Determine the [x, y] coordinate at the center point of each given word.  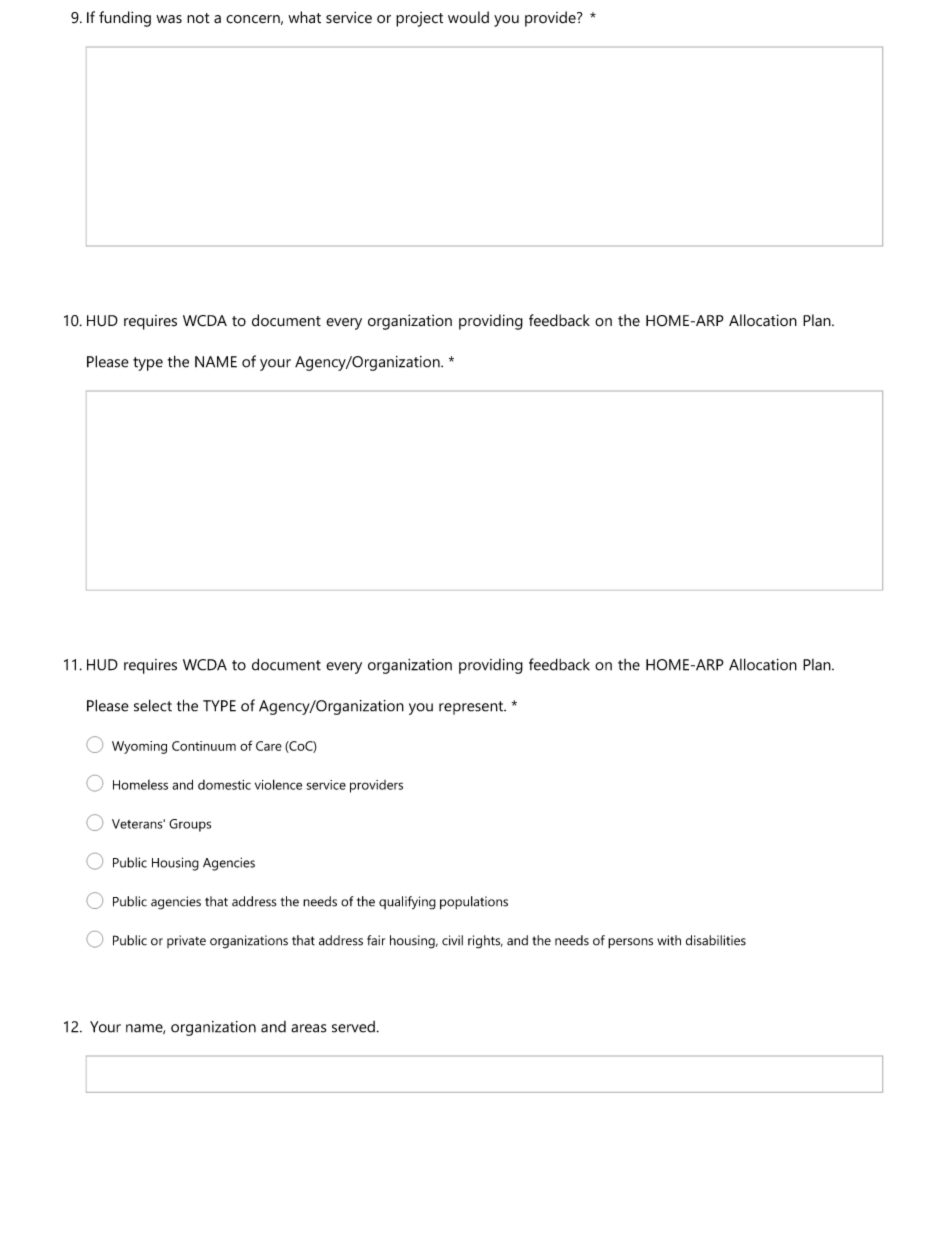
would [468, 17]
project [419, 19]
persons [630, 943]
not [198, 18]
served [354, 1027]
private [186, 941]
